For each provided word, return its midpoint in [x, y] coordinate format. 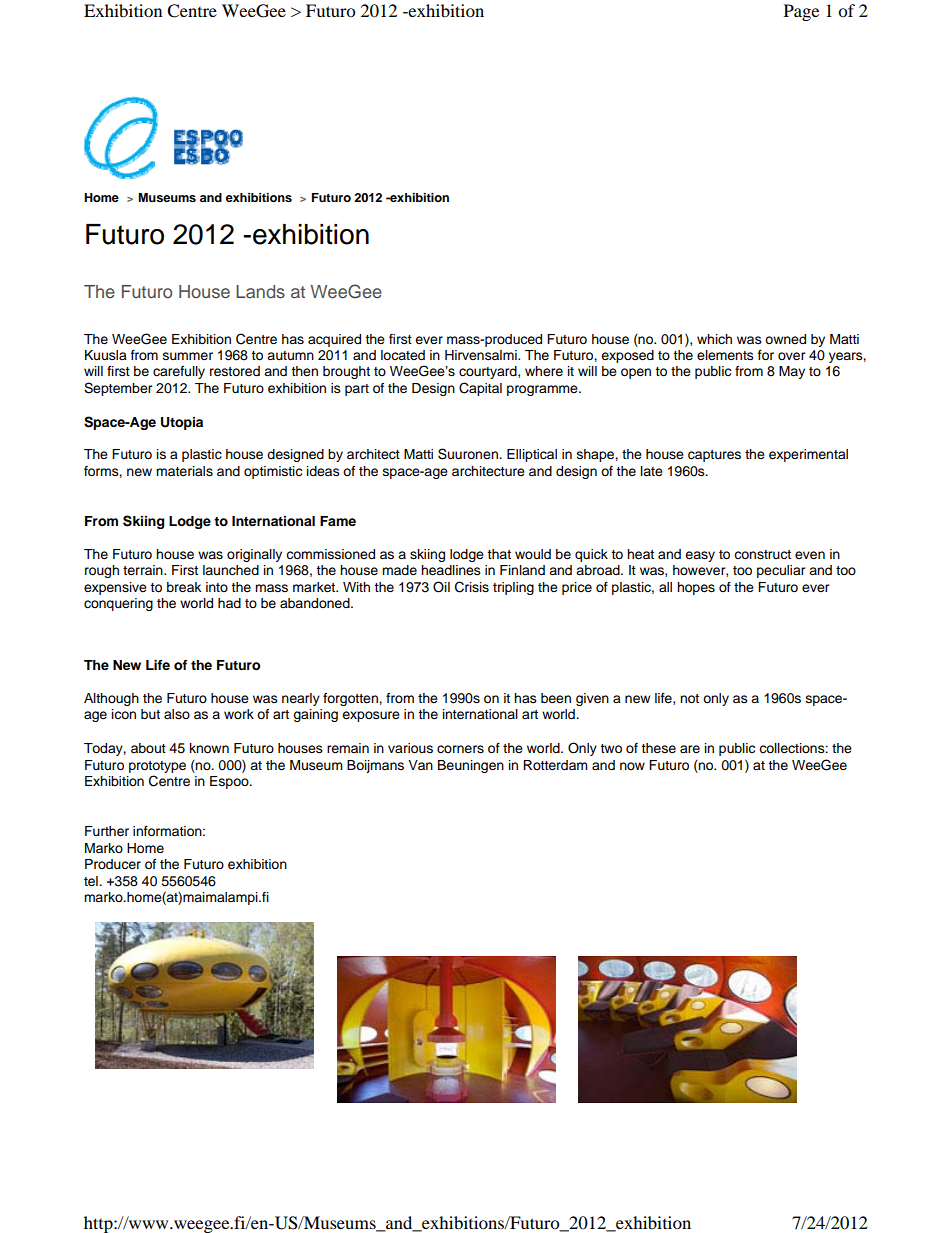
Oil [441, 587]
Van [420, 765]
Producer [113, 864]
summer [188, 356]
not [689, 698]
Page [801, 12]
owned [785, 339]
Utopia [182, 423]
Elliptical [532, 455]
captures [714, 456]
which [714, 339]
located [403, 355]
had [229, 603]
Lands [260, 291]
